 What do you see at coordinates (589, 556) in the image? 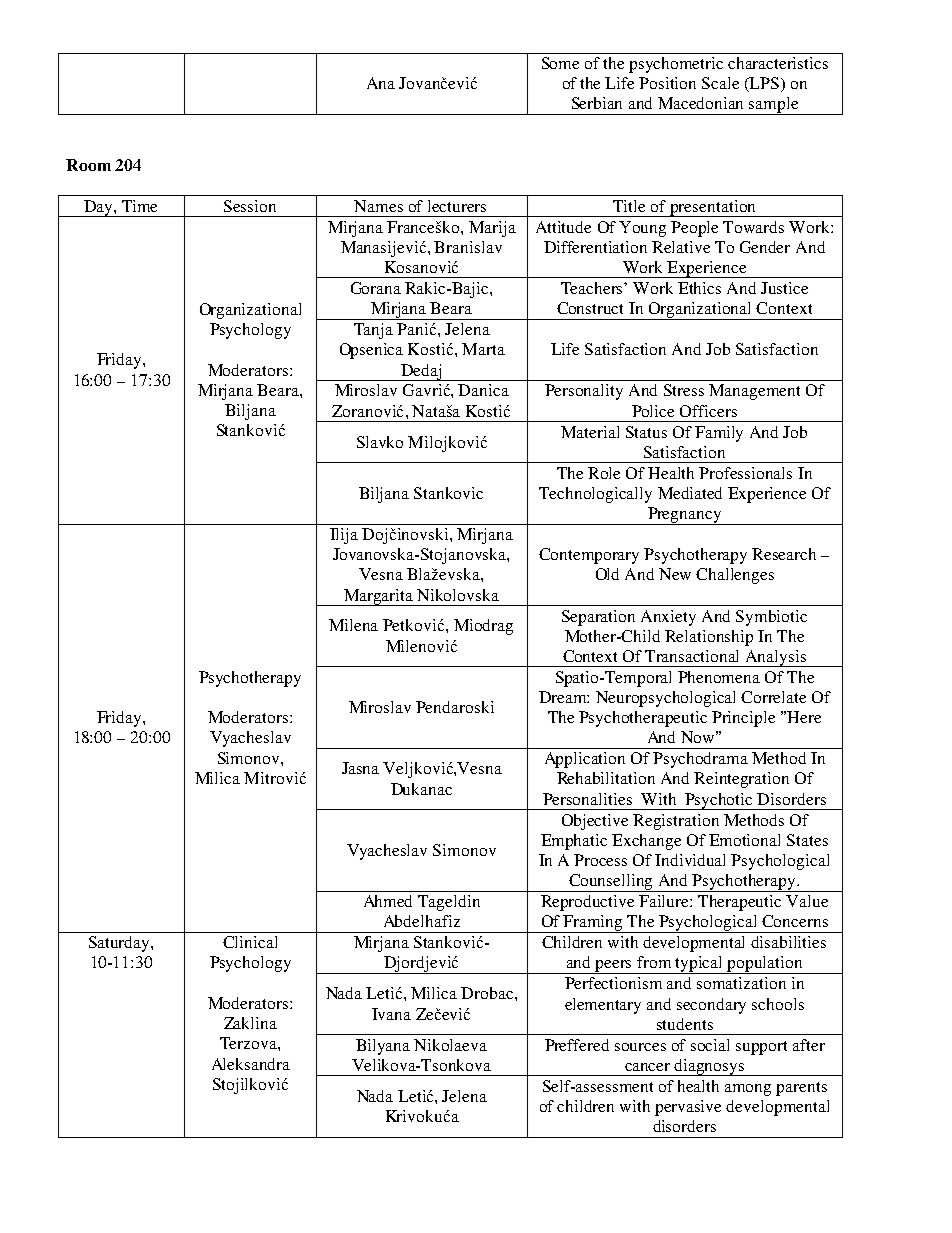
I see `Contemporary` at bounding box center [589, 556].
